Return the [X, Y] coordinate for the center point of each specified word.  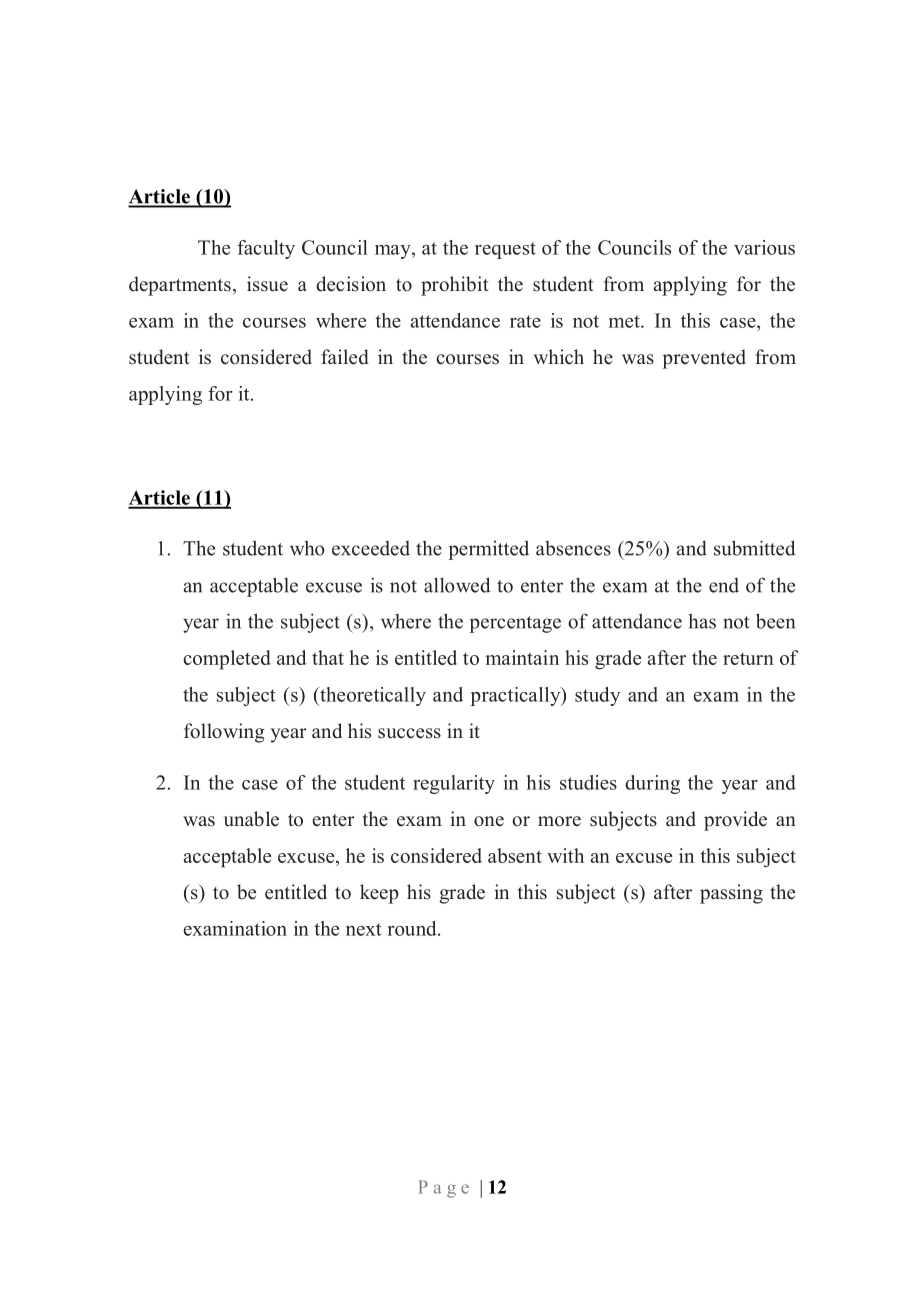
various [764, 247]
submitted [755, 548]
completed [227, 660]
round [413, 928]
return [748, 658]
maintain [522, 657]
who [307, 548]
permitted [488, 550]
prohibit [455, 286]
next [364, 929]
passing [731, 894]
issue [267, 284]
